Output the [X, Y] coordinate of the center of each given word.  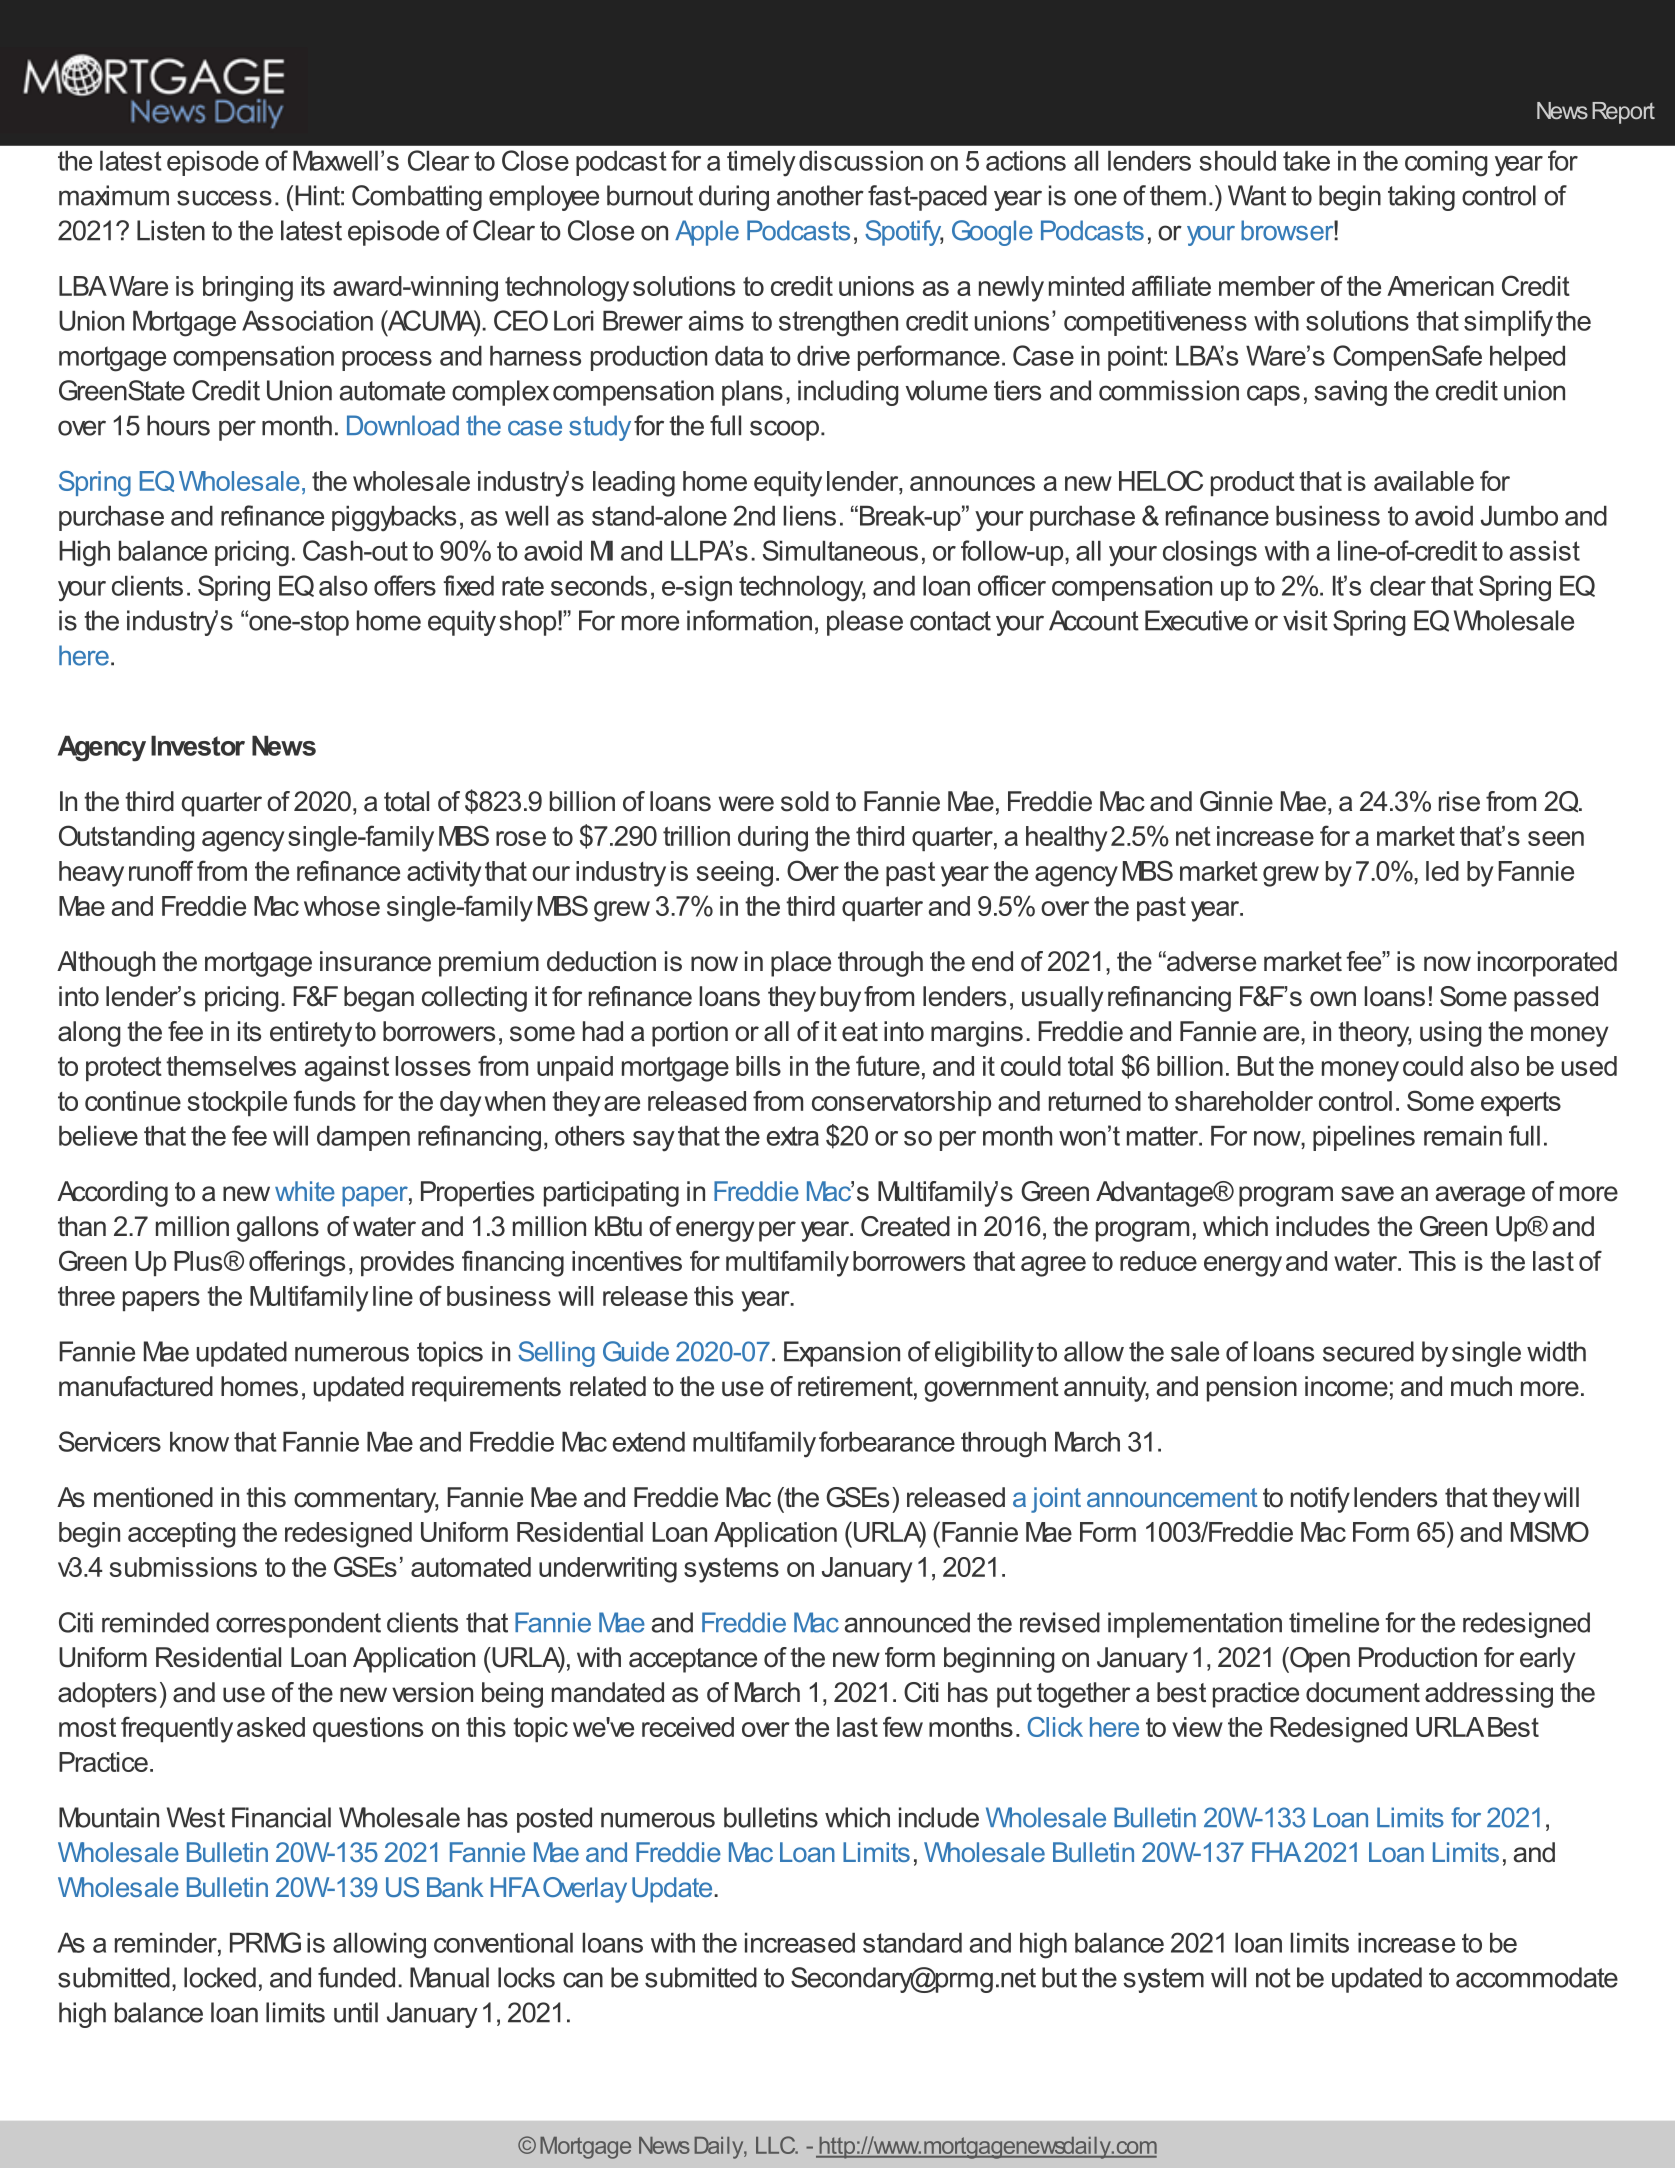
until [356, 2012]
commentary [366, 1500]
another [820, 195]
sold [805, 801]
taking [1421, 198]
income [1346, 1386]
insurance [375, 961]
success [224, 198]
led [1442, 871]
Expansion [842, 1354]
